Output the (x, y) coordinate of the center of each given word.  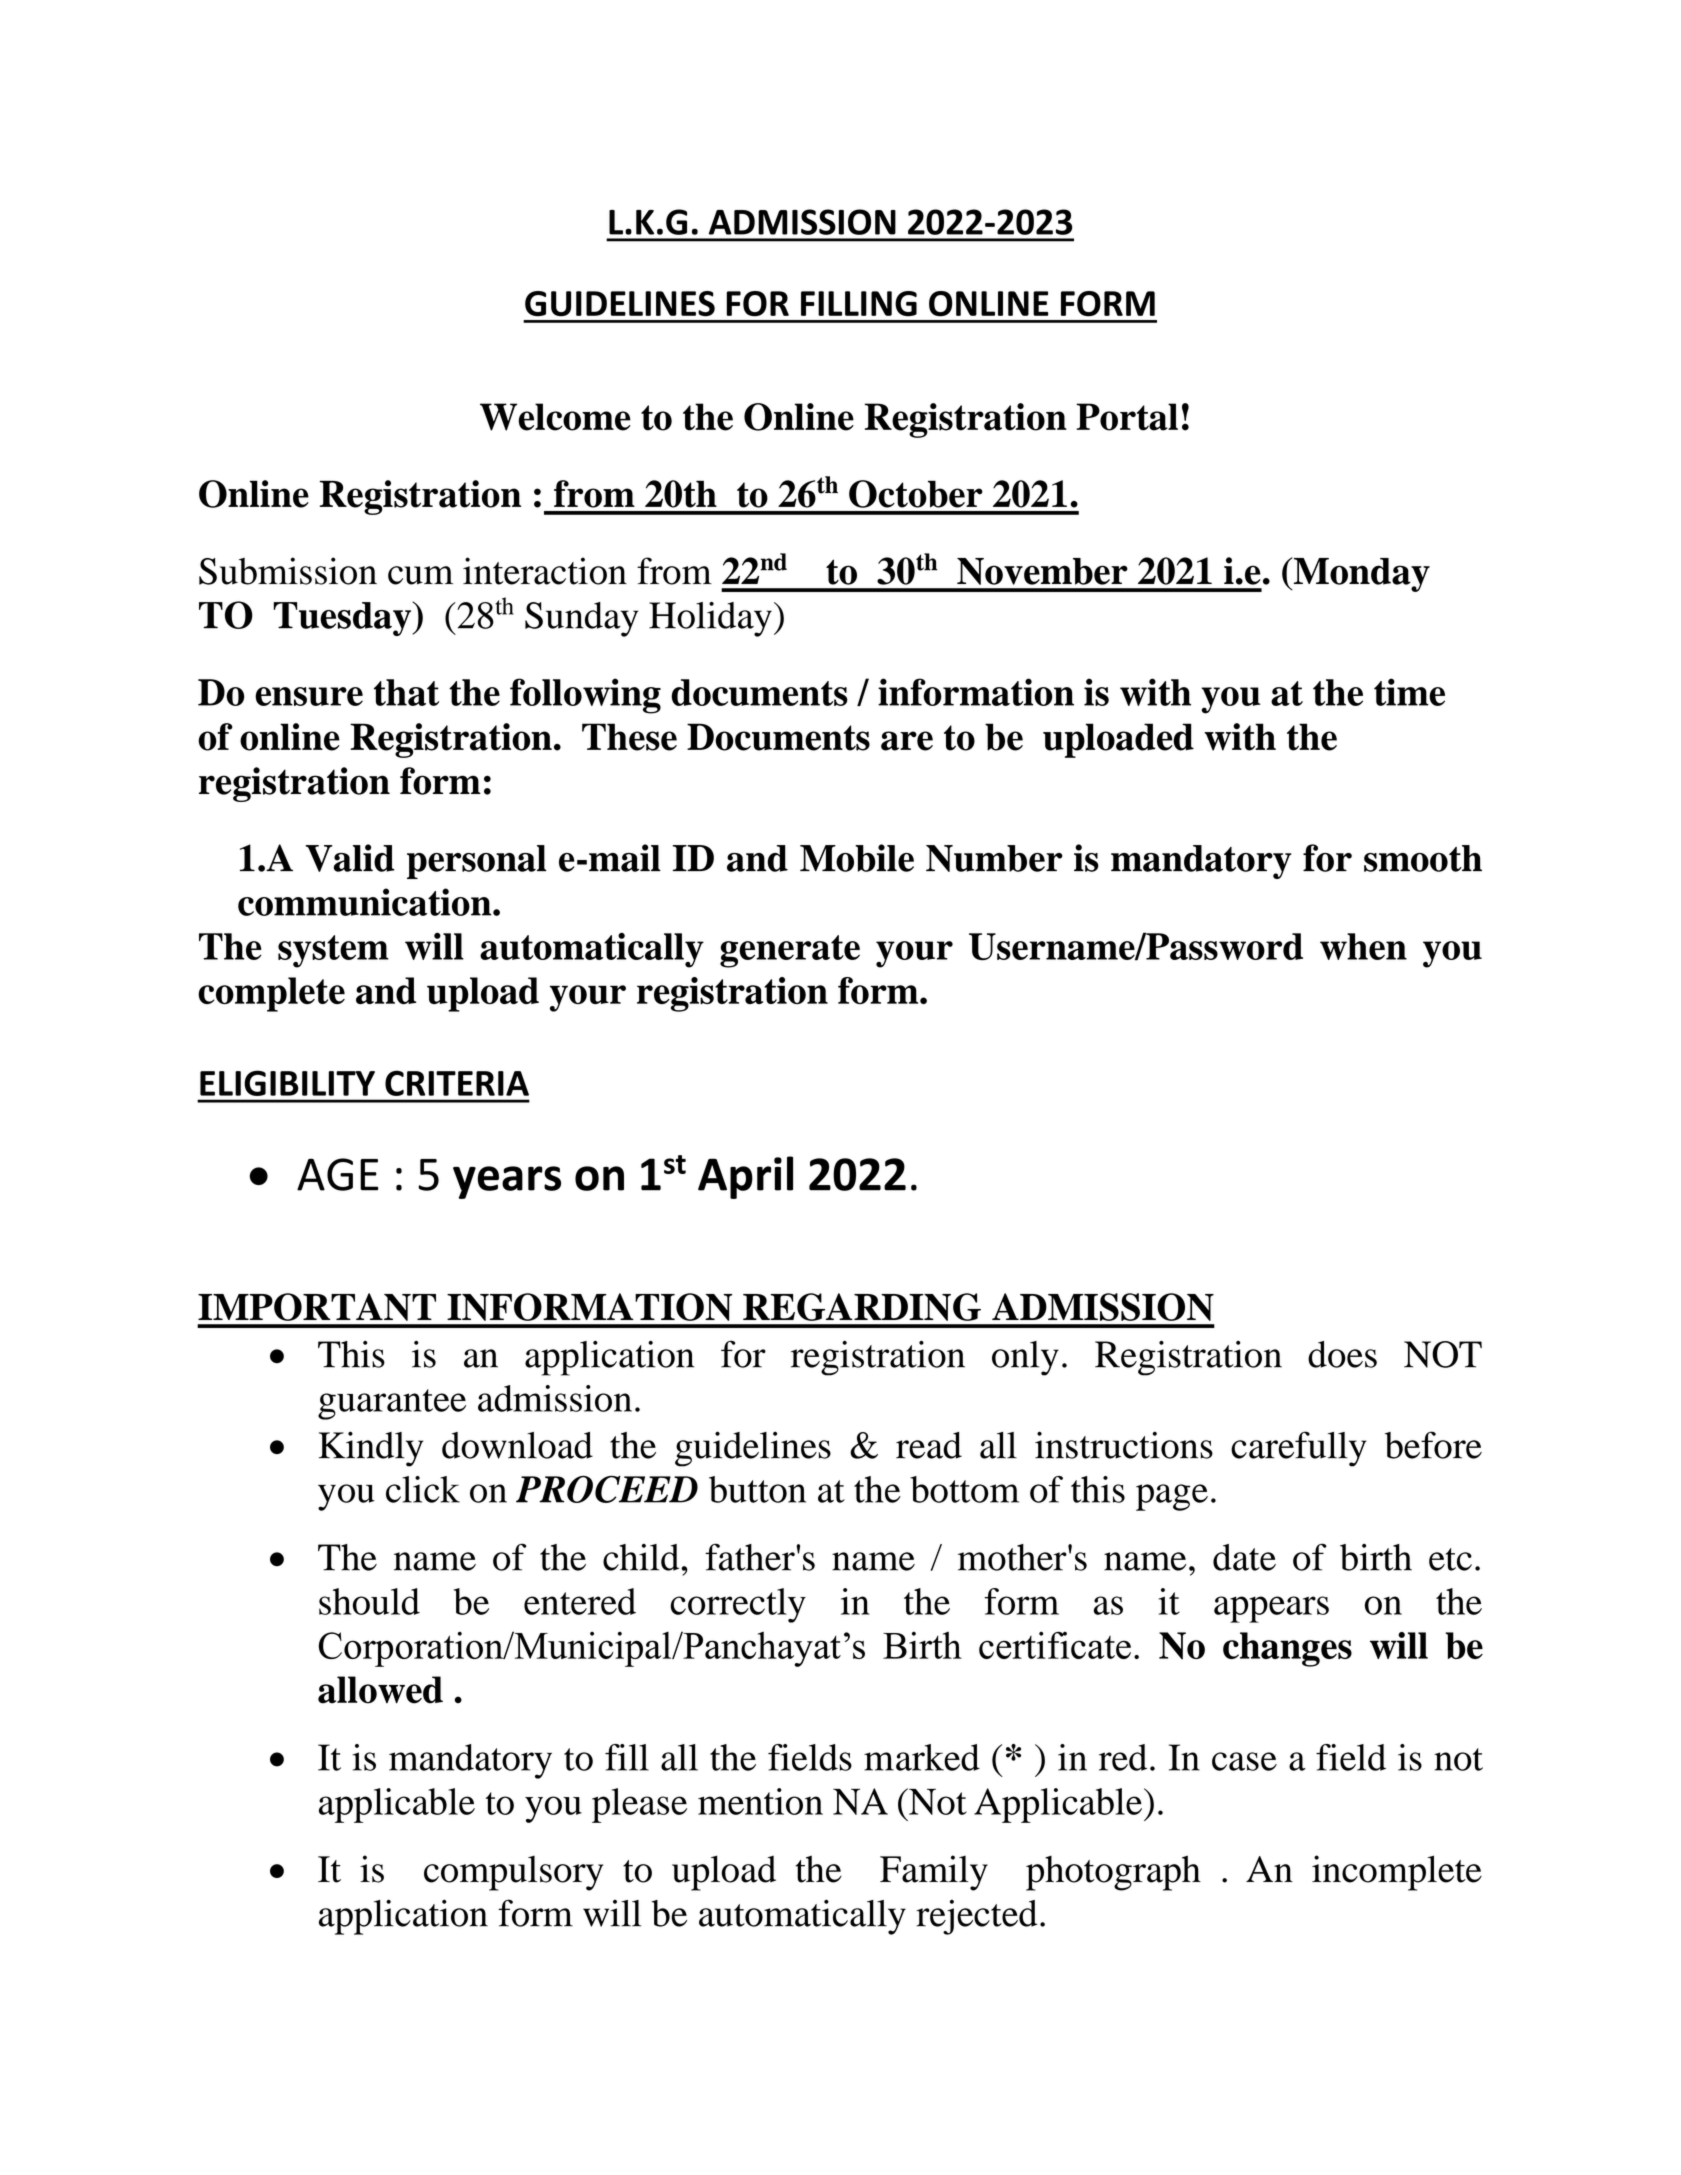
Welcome (555, 417)
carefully (1299, 1449)
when (1363, 946)
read (929, 1445)
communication (366, 902)
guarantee (392, 1404)
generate (790, 951)
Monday (1360, 574)
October (916, 494)
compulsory (513, 1873)
